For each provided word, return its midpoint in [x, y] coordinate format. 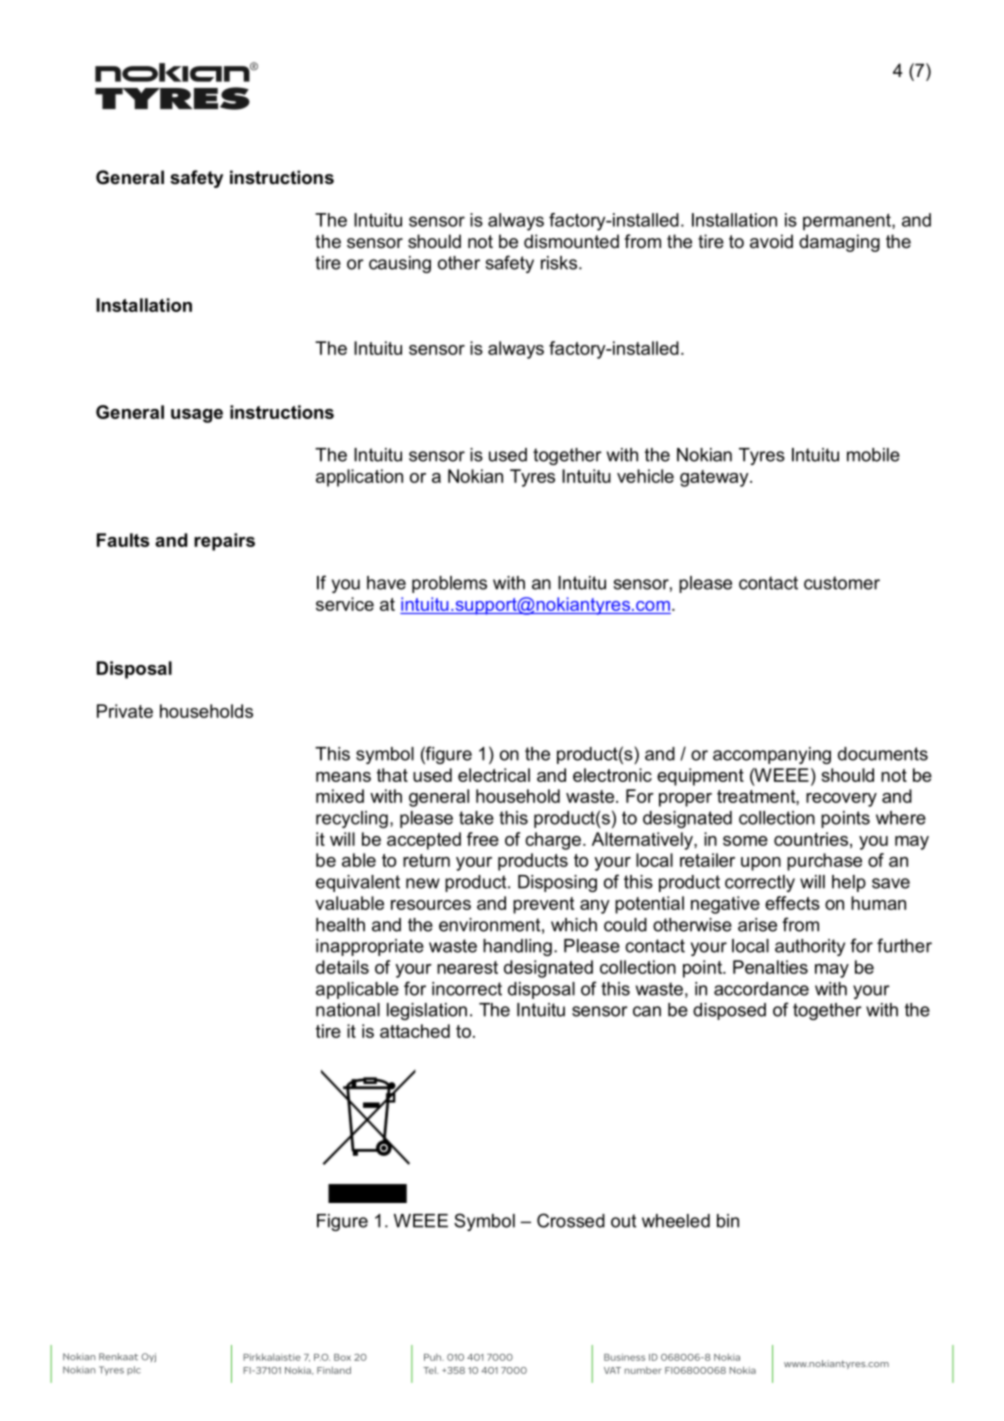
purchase [824, 862]
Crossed [571, 1220]
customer [842, 583]
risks [559, 263]
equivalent [358, 883]
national [348, 1010]
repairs [224, 542]
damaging [839, 243]
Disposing [557, 883]
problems [449, 584]
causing [400, 264]
